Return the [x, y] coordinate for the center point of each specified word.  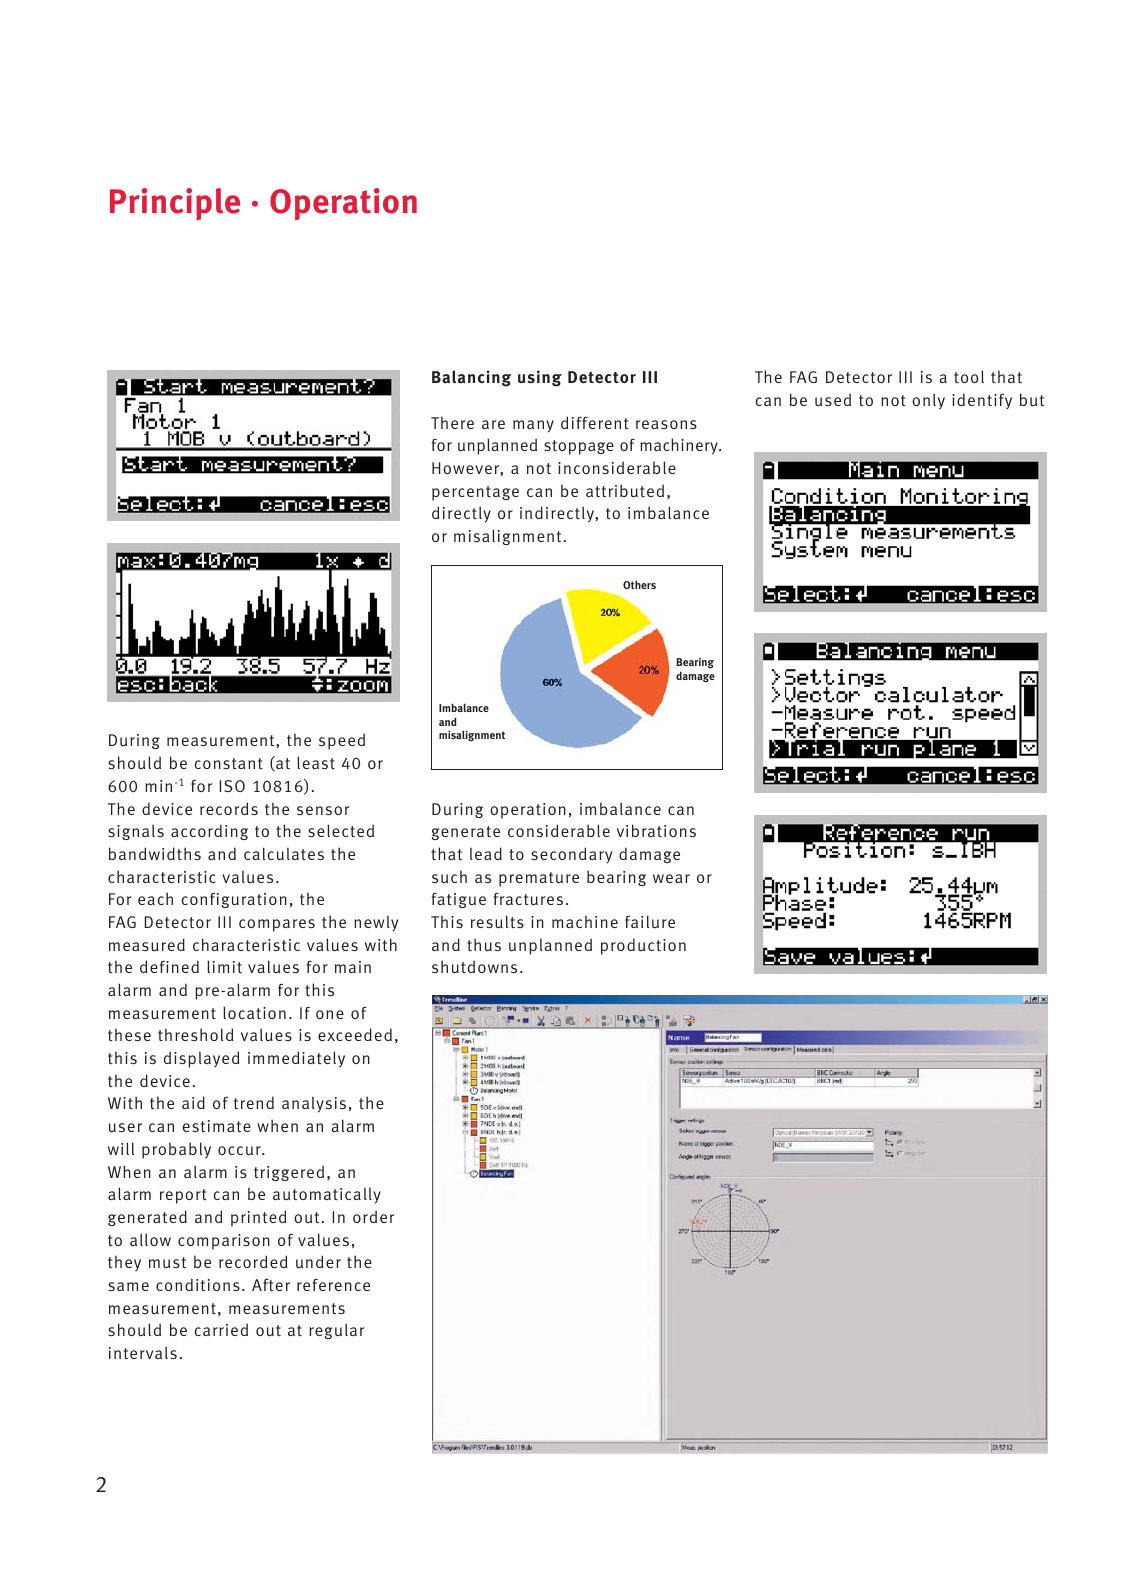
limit [224, 966]
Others [639, 584]
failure [650, 922]
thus [484, 945]
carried [221, 1330]
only [928, 401]
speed [342, 742]
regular [337, 1331]
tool [969, 376]
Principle [175, 204]
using [540, 378]
